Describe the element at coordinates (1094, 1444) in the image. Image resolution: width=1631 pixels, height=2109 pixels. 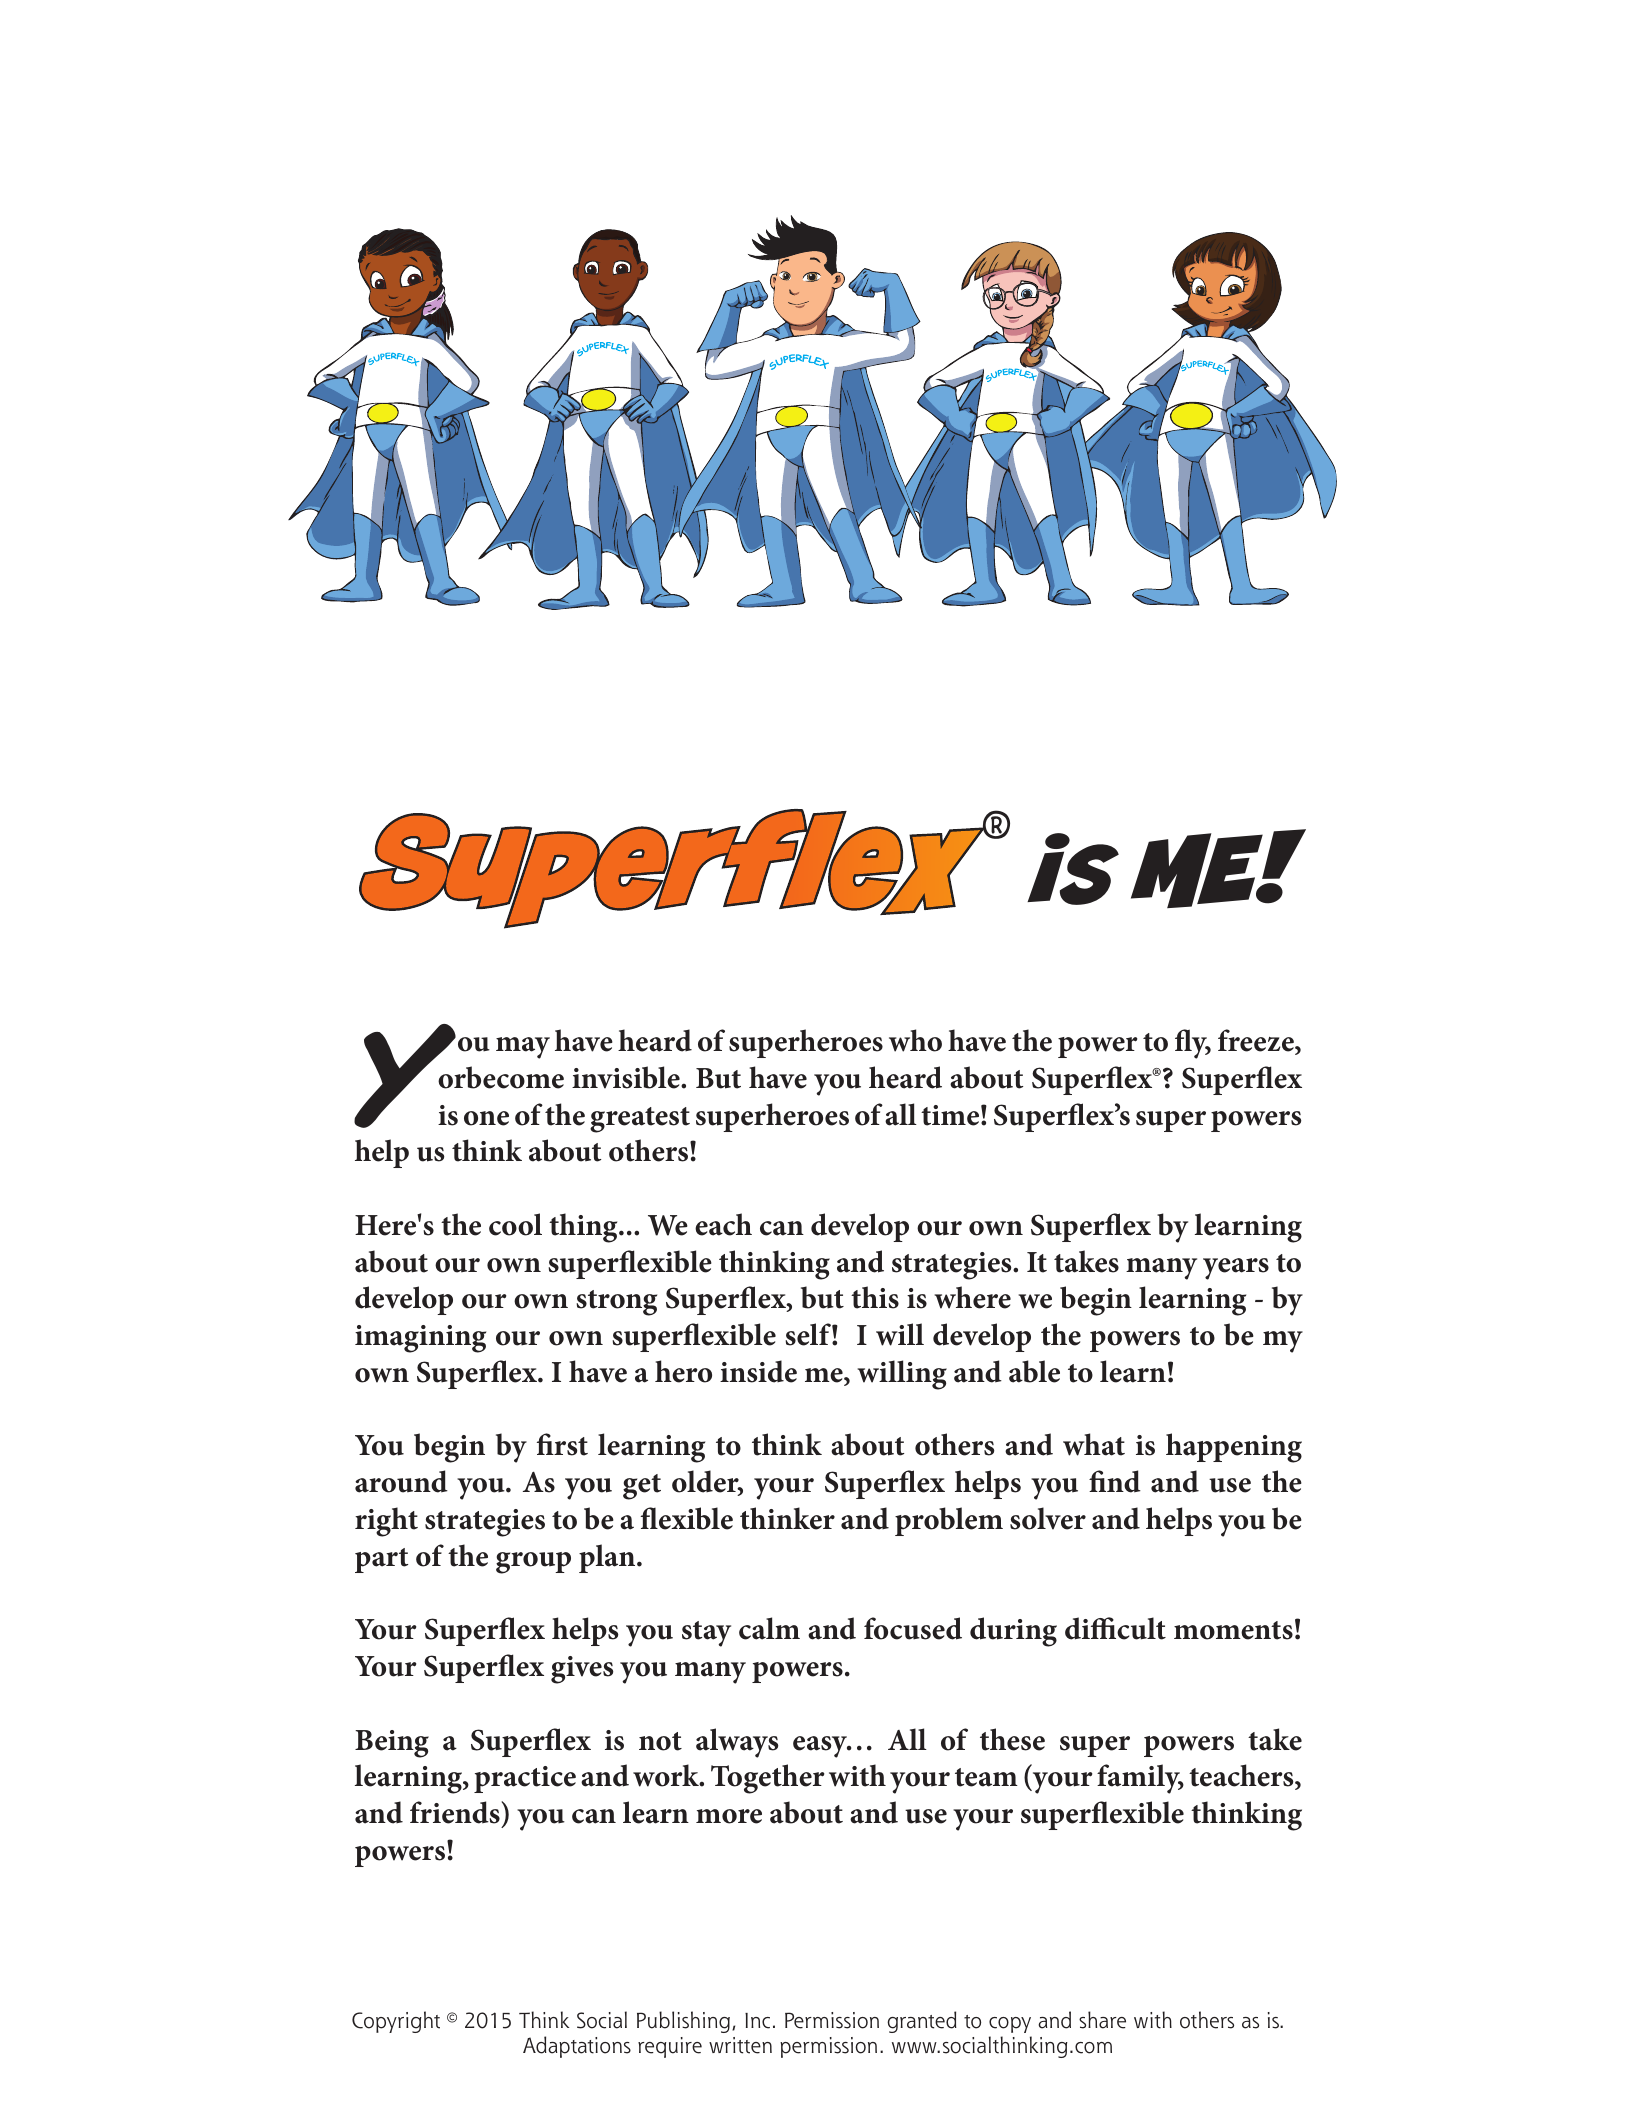
I see `what` at that location.
